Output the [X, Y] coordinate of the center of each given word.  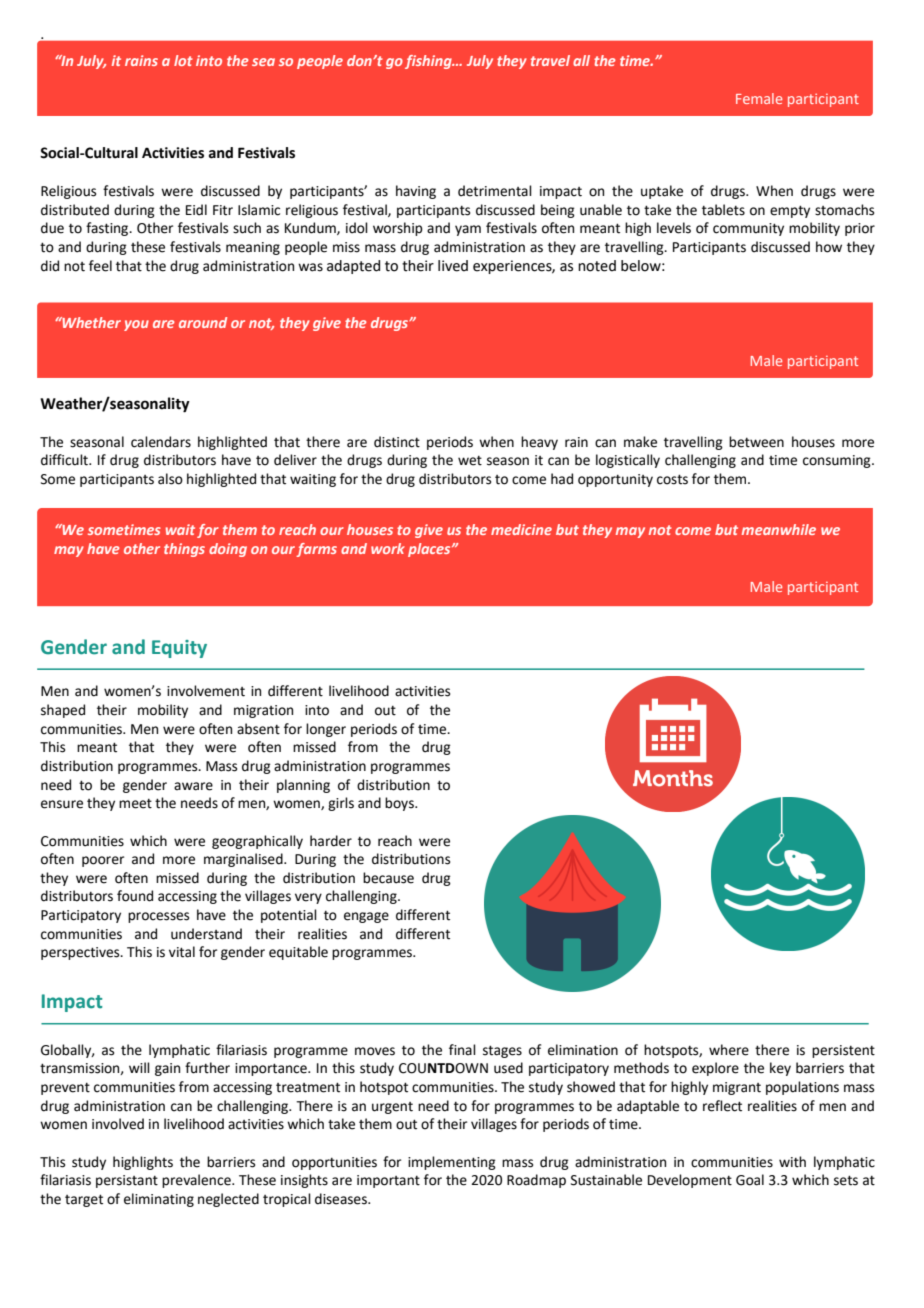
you [136, 325]
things [184, 550]
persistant [127, 1181]
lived [453, 266]
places [430, 550]
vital [182, 952]
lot [183, 60]
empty [790, 211]
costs [672, 479]
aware [193, 786]
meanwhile [779, 529]
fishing [429, 62]
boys [400, 804]
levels [674, 228]
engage [366, 917]
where [729, 1050]
